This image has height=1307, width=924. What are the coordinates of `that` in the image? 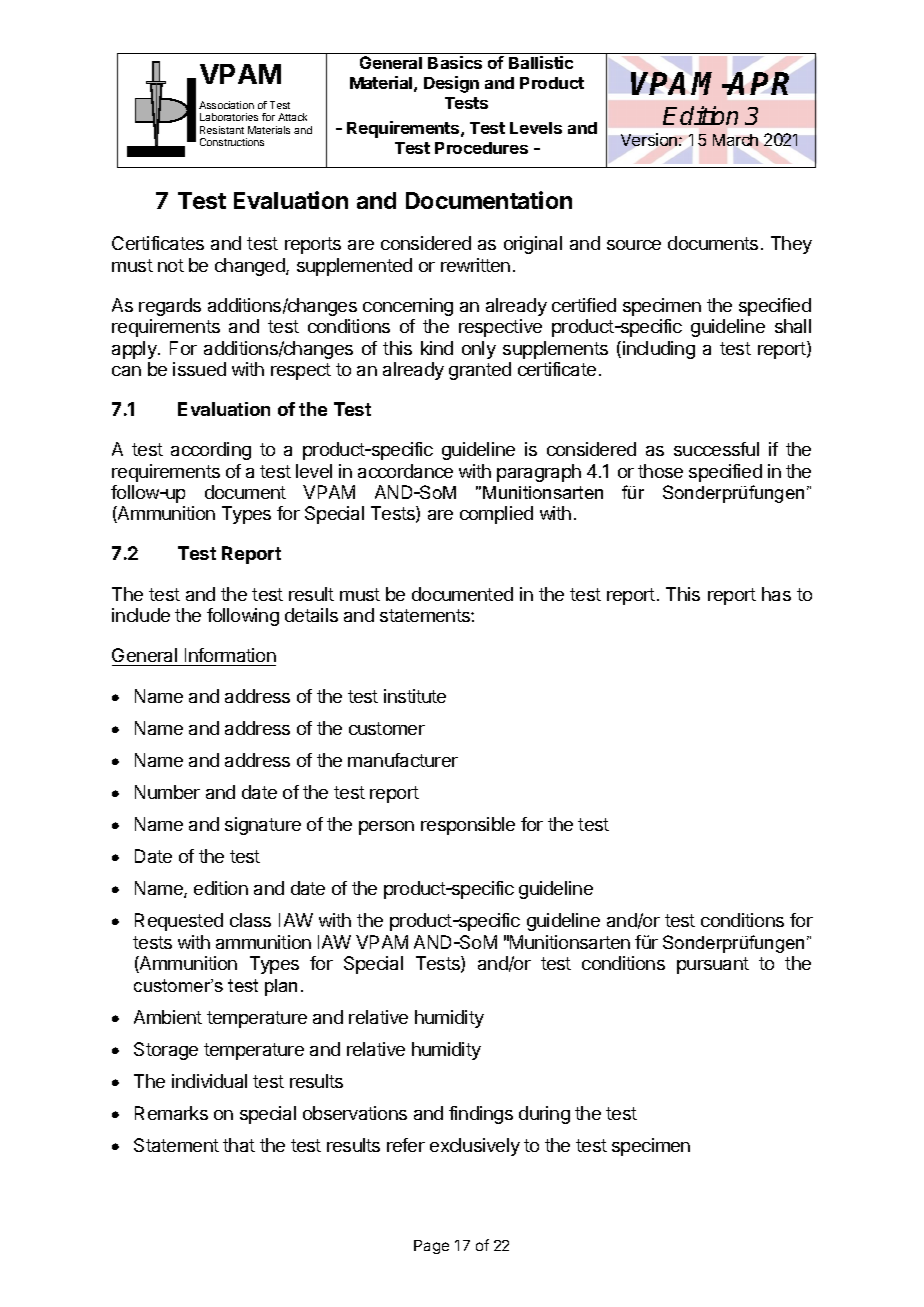 It's located at (239, 1145).
